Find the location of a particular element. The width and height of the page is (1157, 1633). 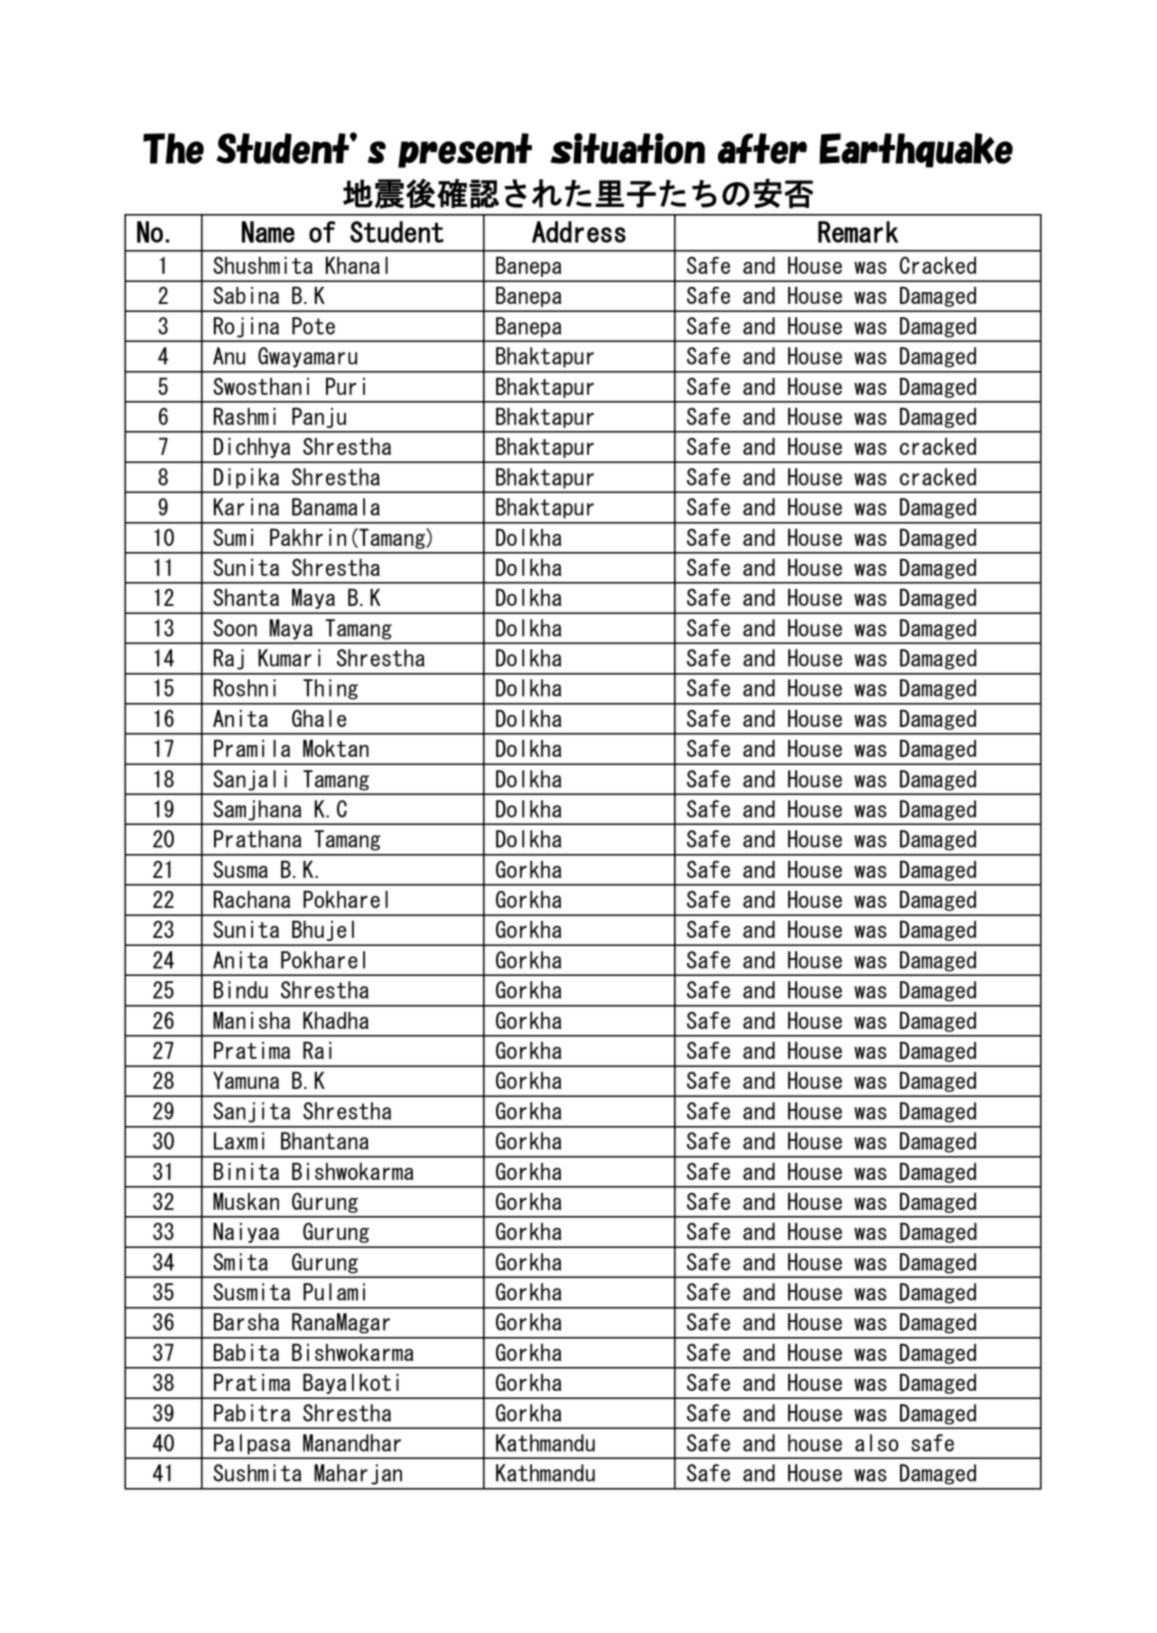

Karina is located at coordinates (246, 507).
